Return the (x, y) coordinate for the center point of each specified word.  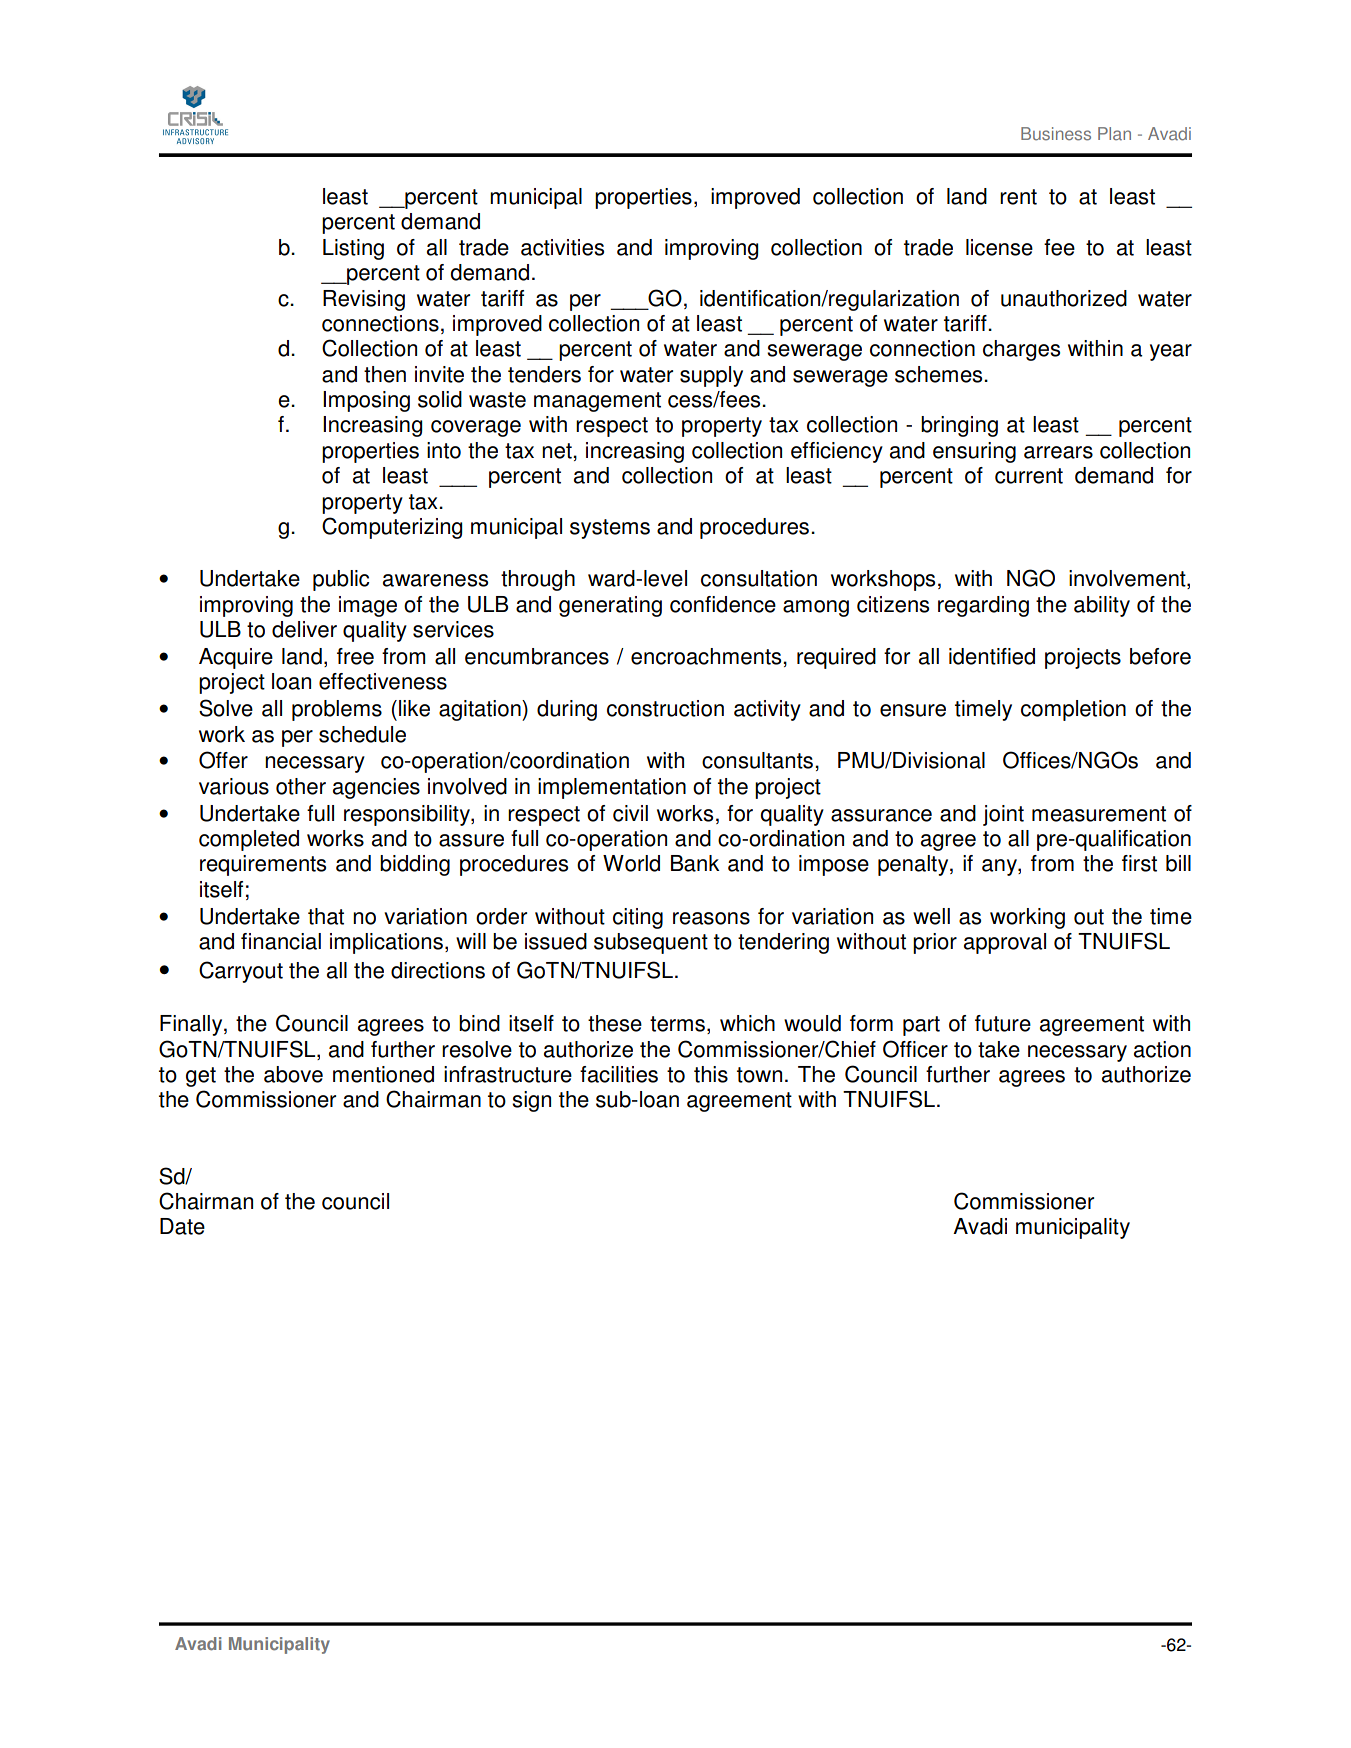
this (711, 1074)
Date (182, 1226)
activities (562, 247)
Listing (353, 249)
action (1162, 1049)
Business (1056, 134)
